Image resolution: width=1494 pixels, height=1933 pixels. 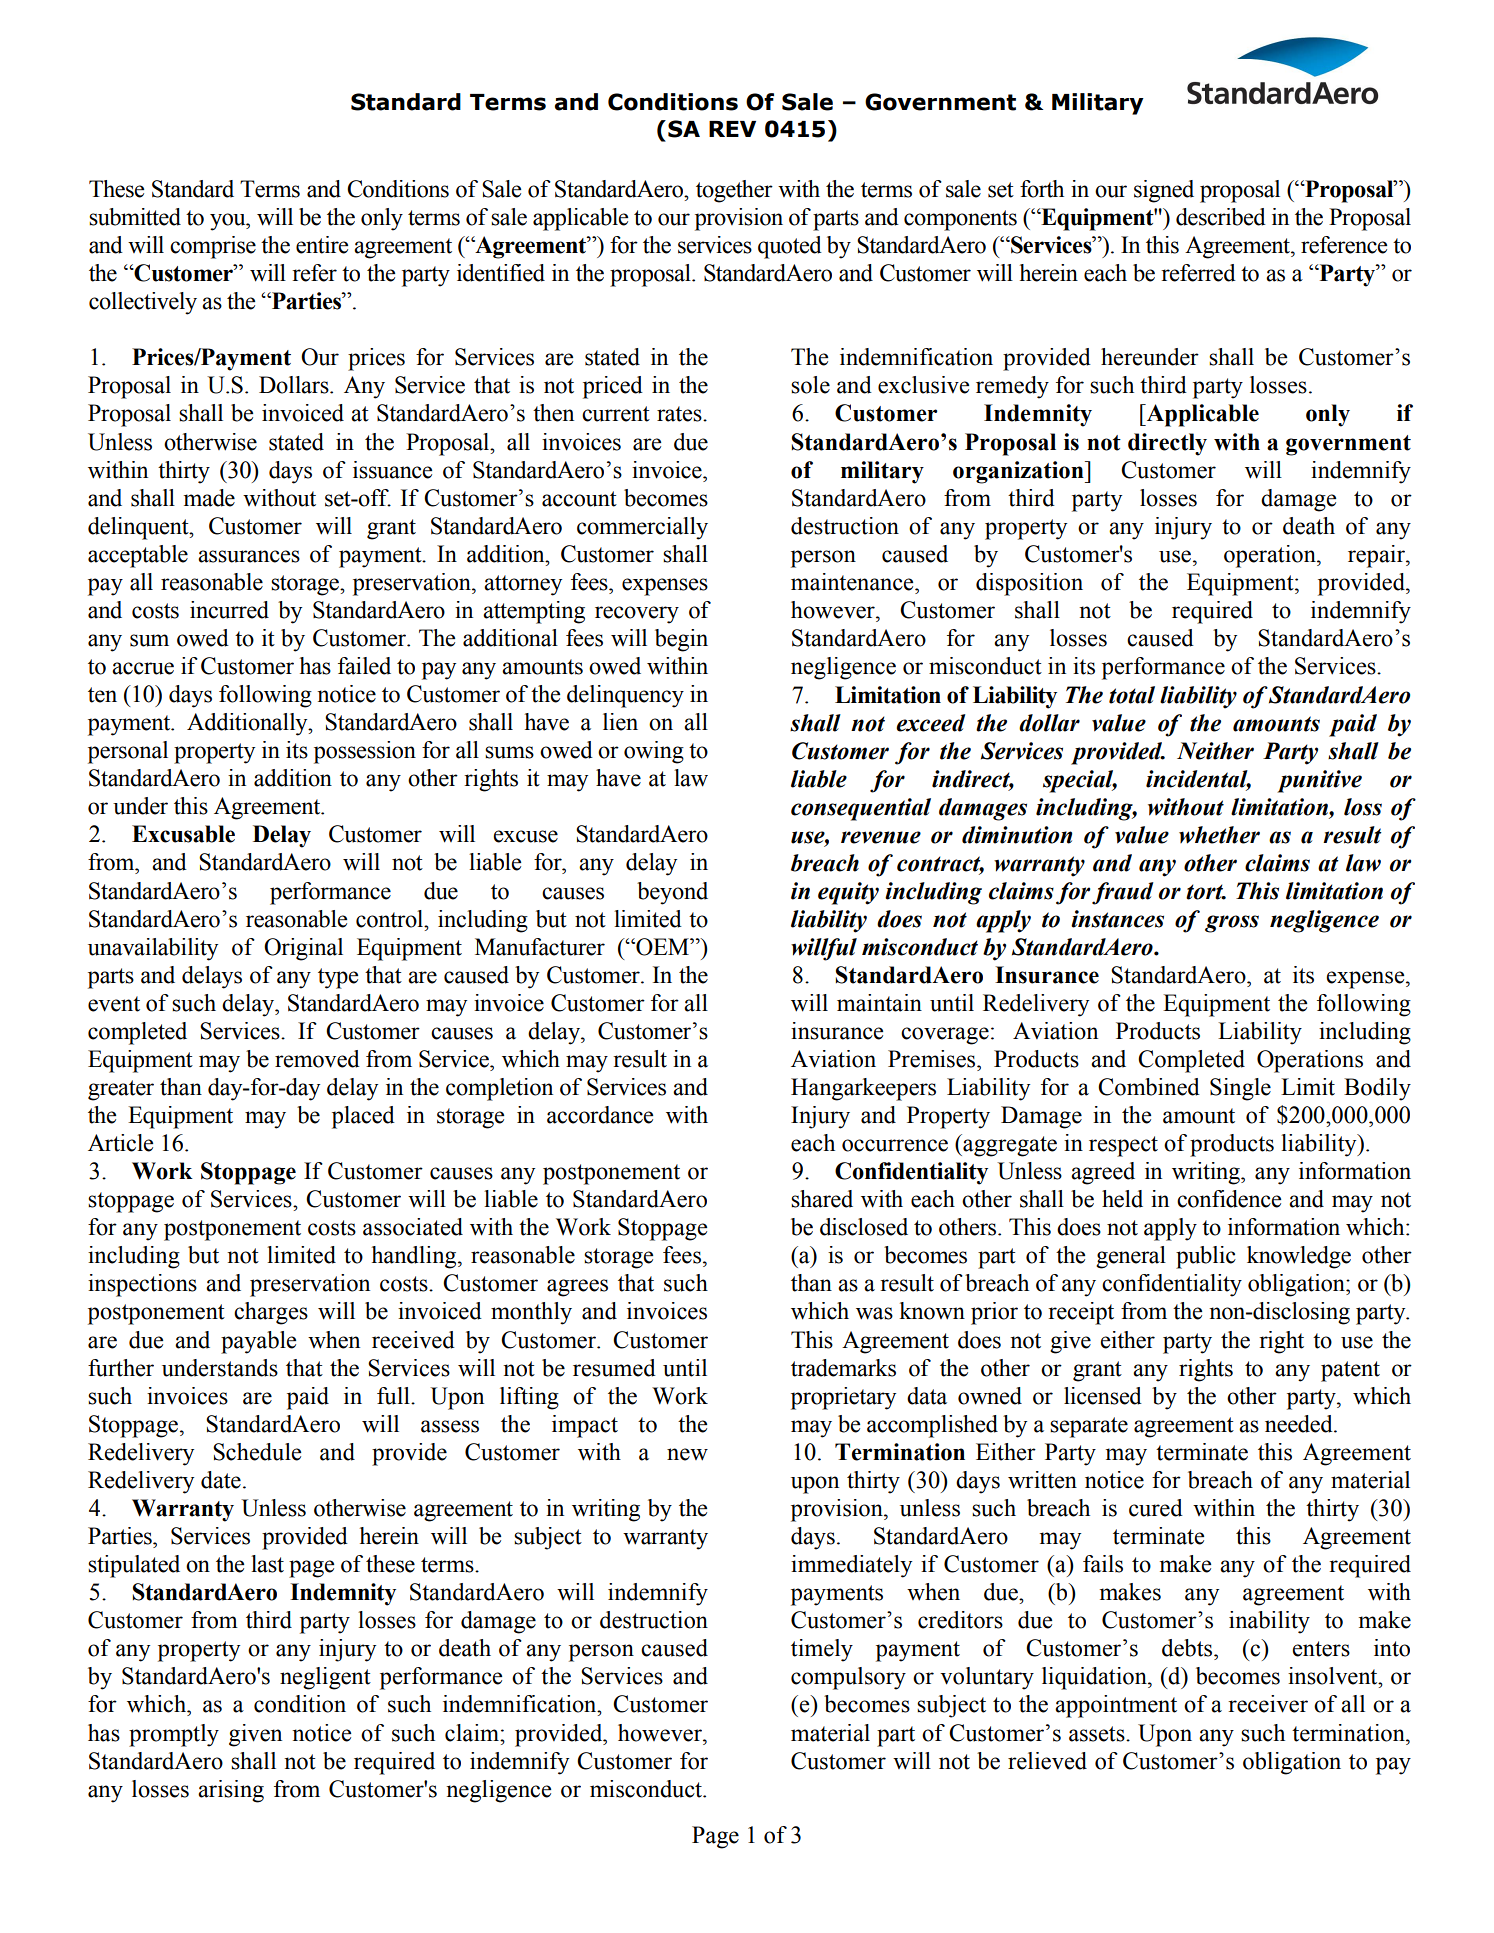 What do you see at coordinates (229, 610) in the screenshot?
I see `incurred` at bounding box center [229, 610].
